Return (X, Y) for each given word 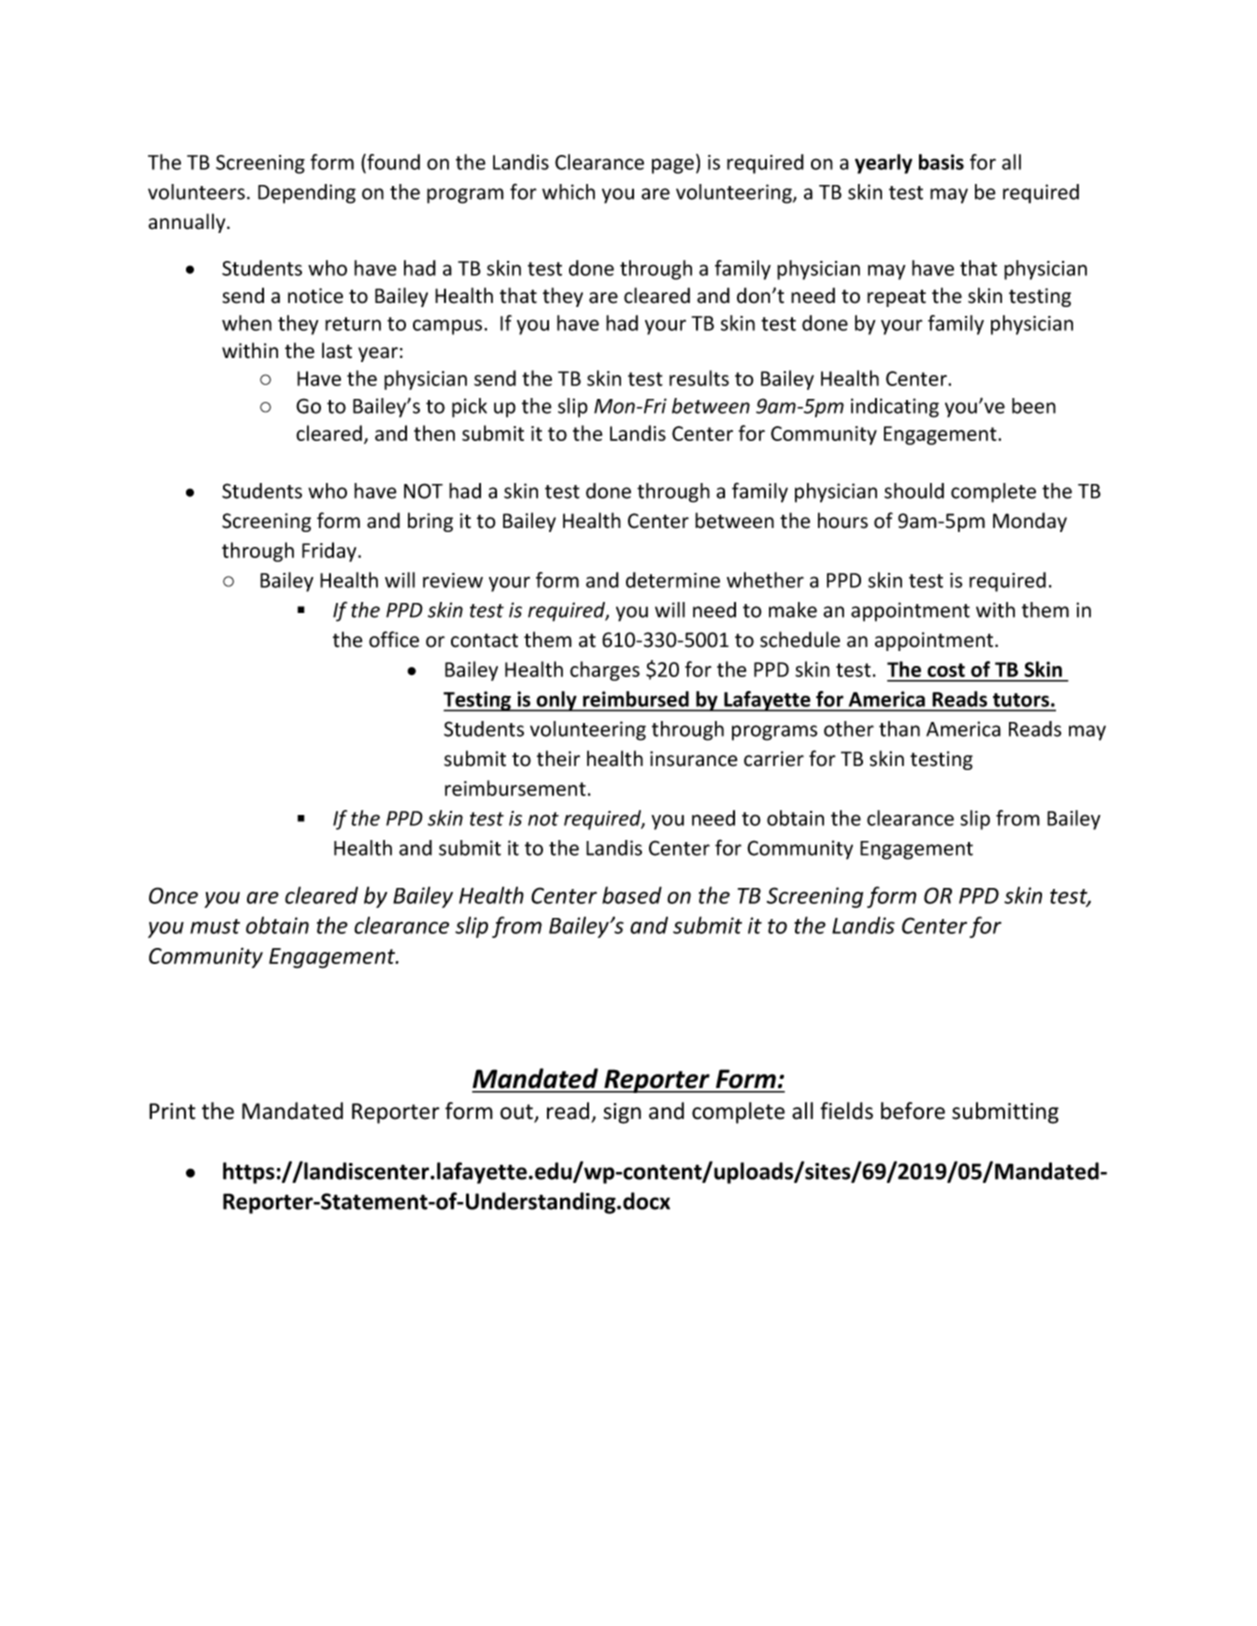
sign (622, 1113)
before (913, 1111)
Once (173, 895)
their (558, 758)
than (899, 729)
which (568, 192)
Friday (330, 552)
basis (941, 162)
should (914, 491)
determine (673, 580)
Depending (307, 194)
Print (172, 1111)
